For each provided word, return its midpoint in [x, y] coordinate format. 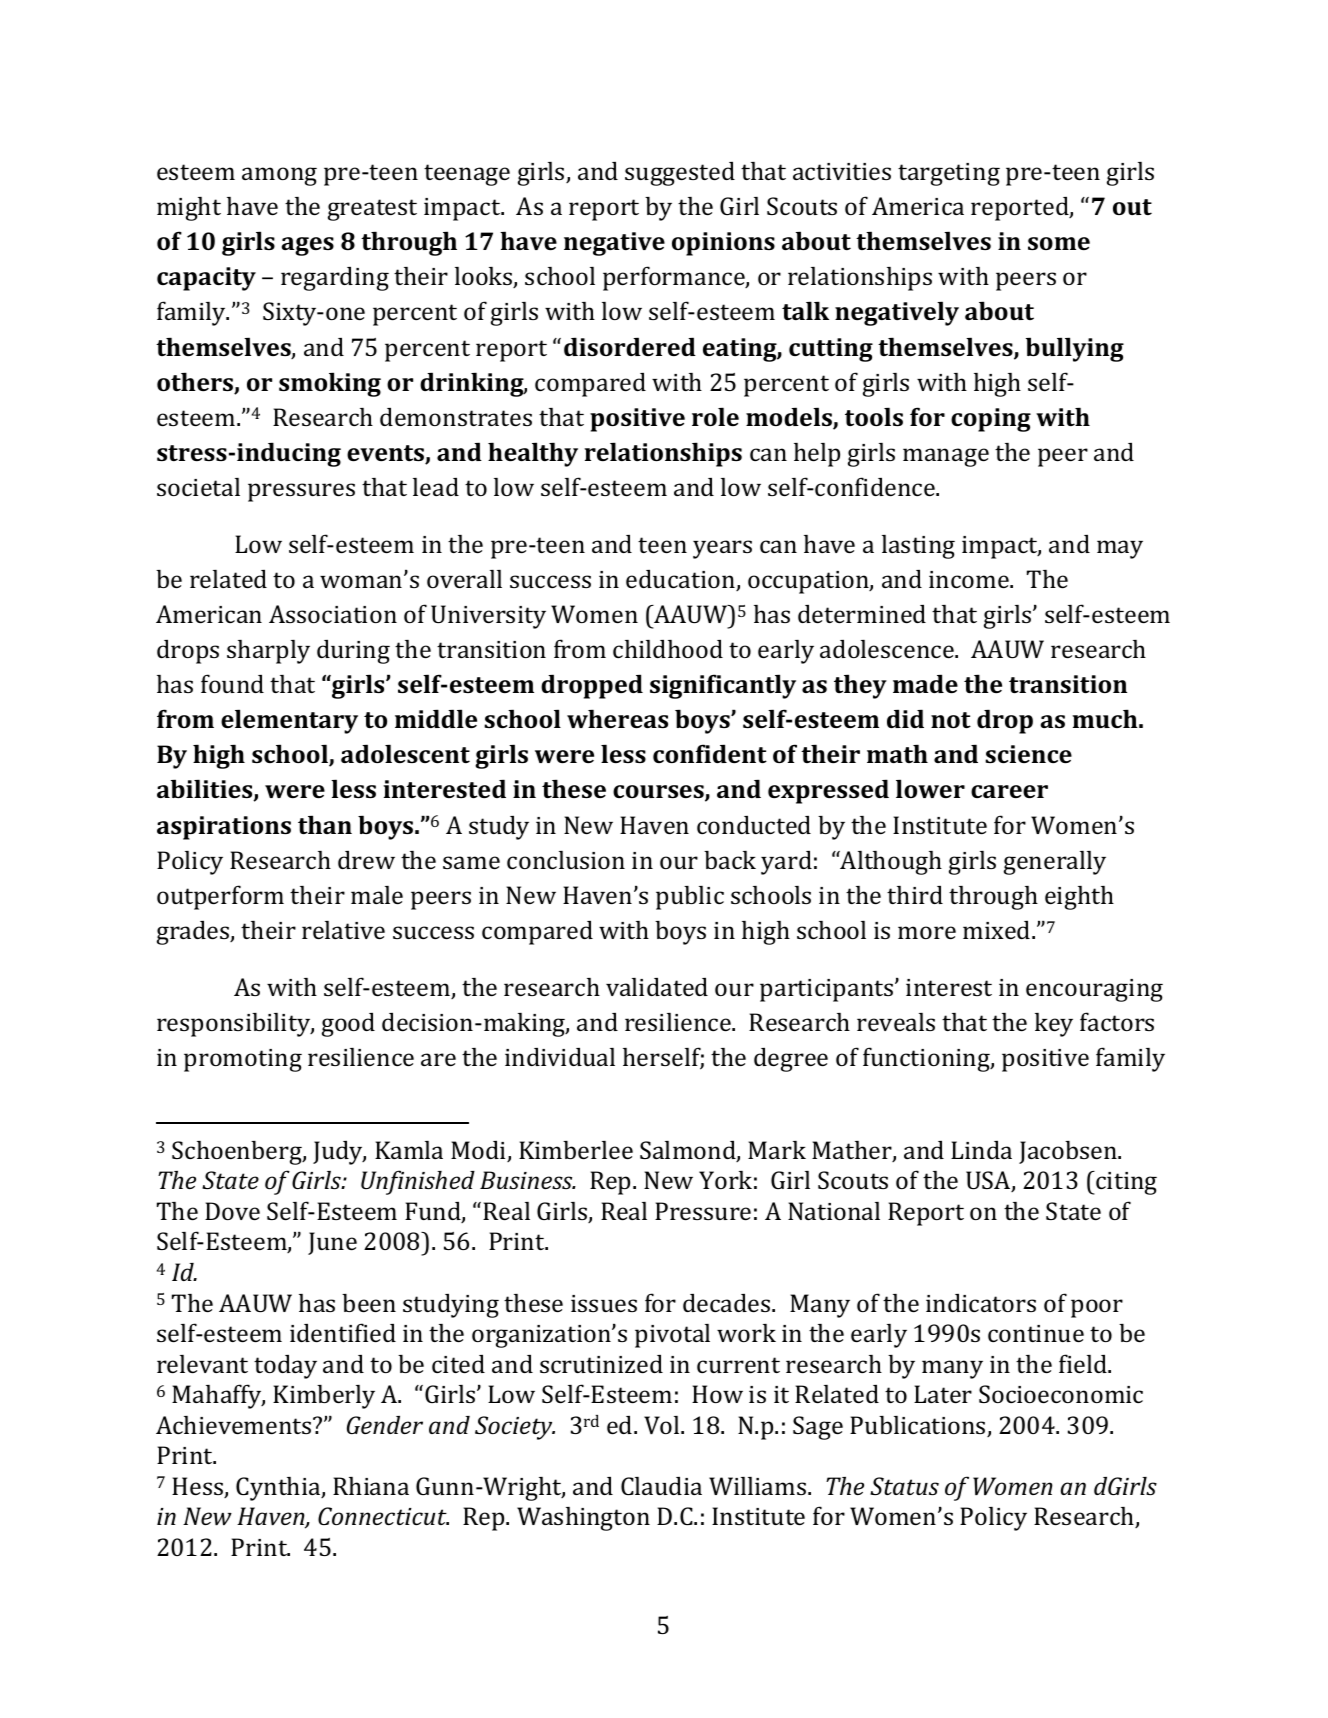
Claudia [661, 1486]
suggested [680, 174]
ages [308, 246]
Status [904, 1486]
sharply [268, 652]
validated [657, 987]
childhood [668, 649]
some [1059, 243]
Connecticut [383, 1516]
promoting [243, 1060]
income [970, 579]
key [1054, 1025]
